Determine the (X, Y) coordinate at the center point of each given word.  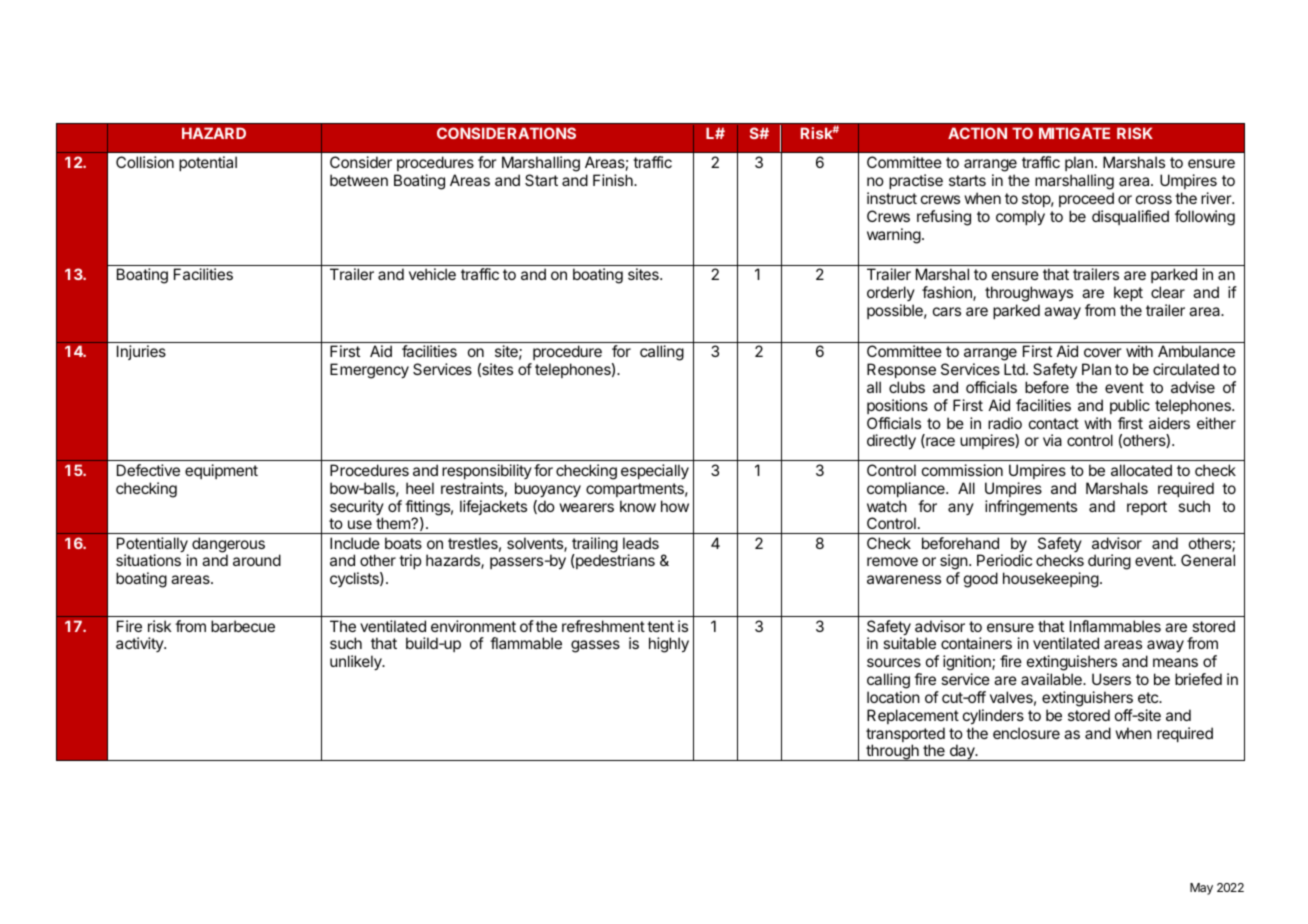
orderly (891, 293)
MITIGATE (1074, 133)
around (257, 560)
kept (1128, 293)
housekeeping (1051, 580)
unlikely (357, 663)
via (1052, 440)
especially (655, 472)
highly (669, 645)
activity (140, 644)
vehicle (432, 274)
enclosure (1026, 733)
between (359, 180)
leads (641, 543)
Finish (614, 180)
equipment (221, 471)
